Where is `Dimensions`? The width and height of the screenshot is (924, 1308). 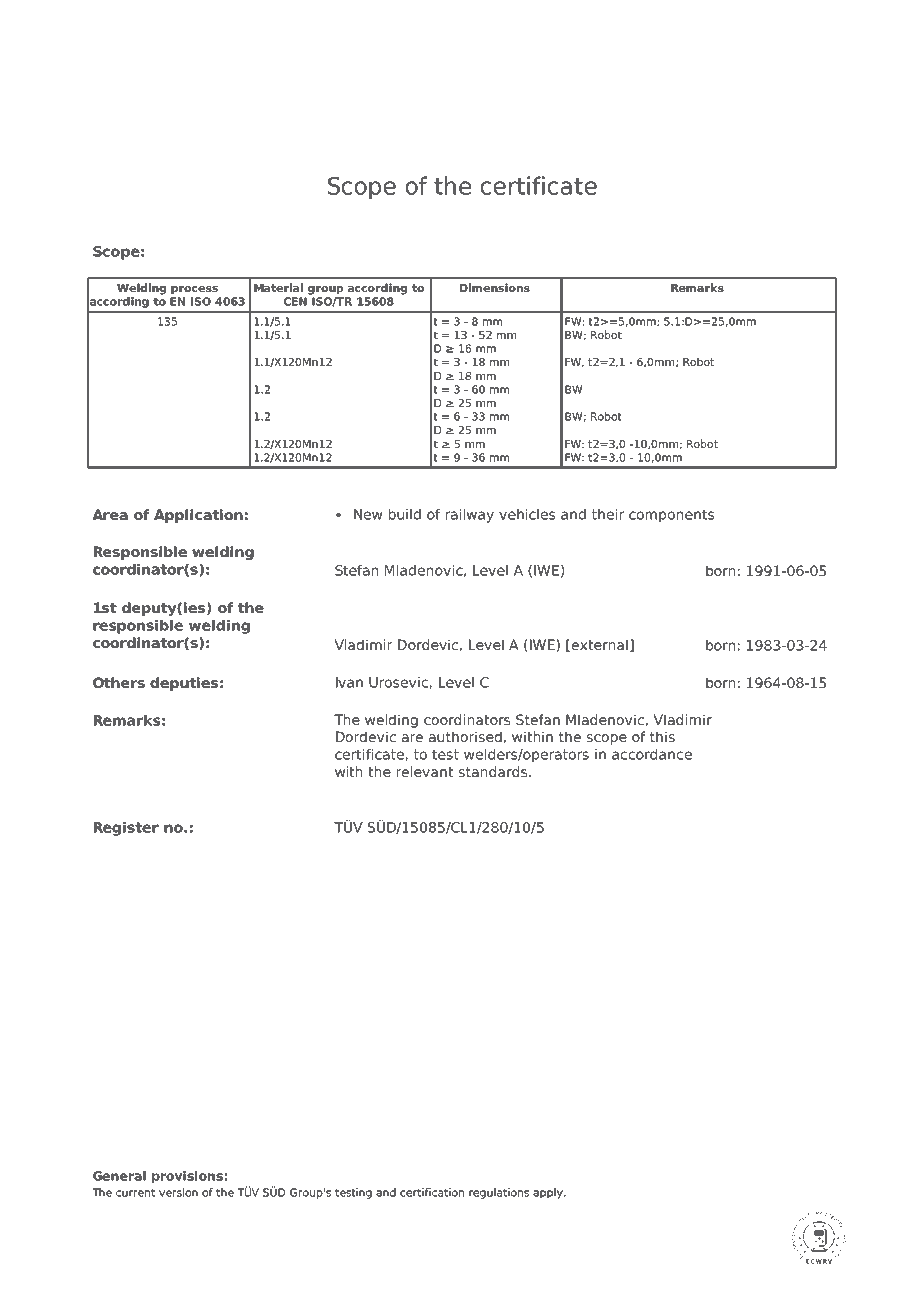
Dimensions is located at coordinates (495, 287).
